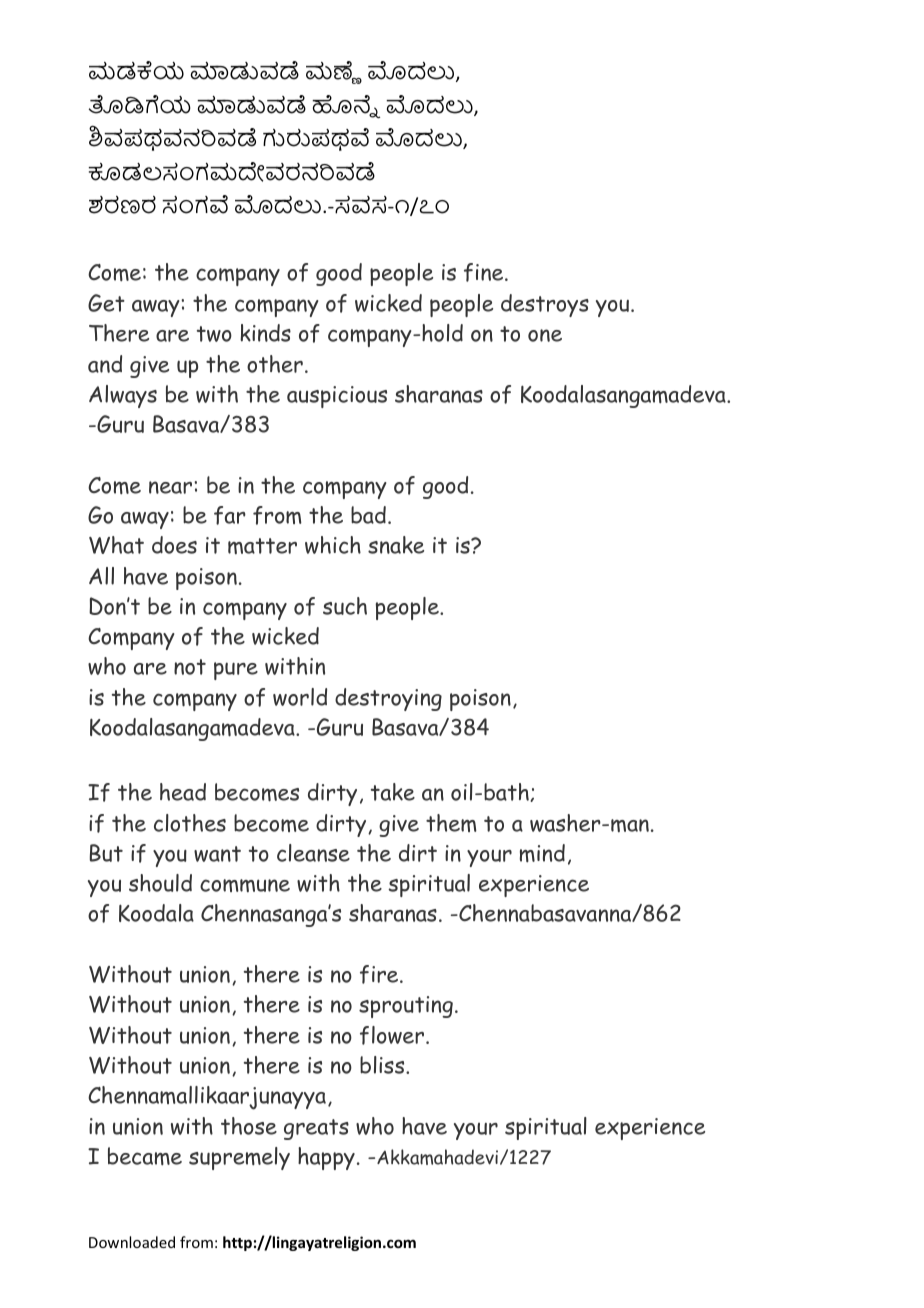 This screenshot has width=924, height=1308. What do you see at coordinates (145, 1156) in the screenshot?
I see `became` at bounding box center [145, 1156].
